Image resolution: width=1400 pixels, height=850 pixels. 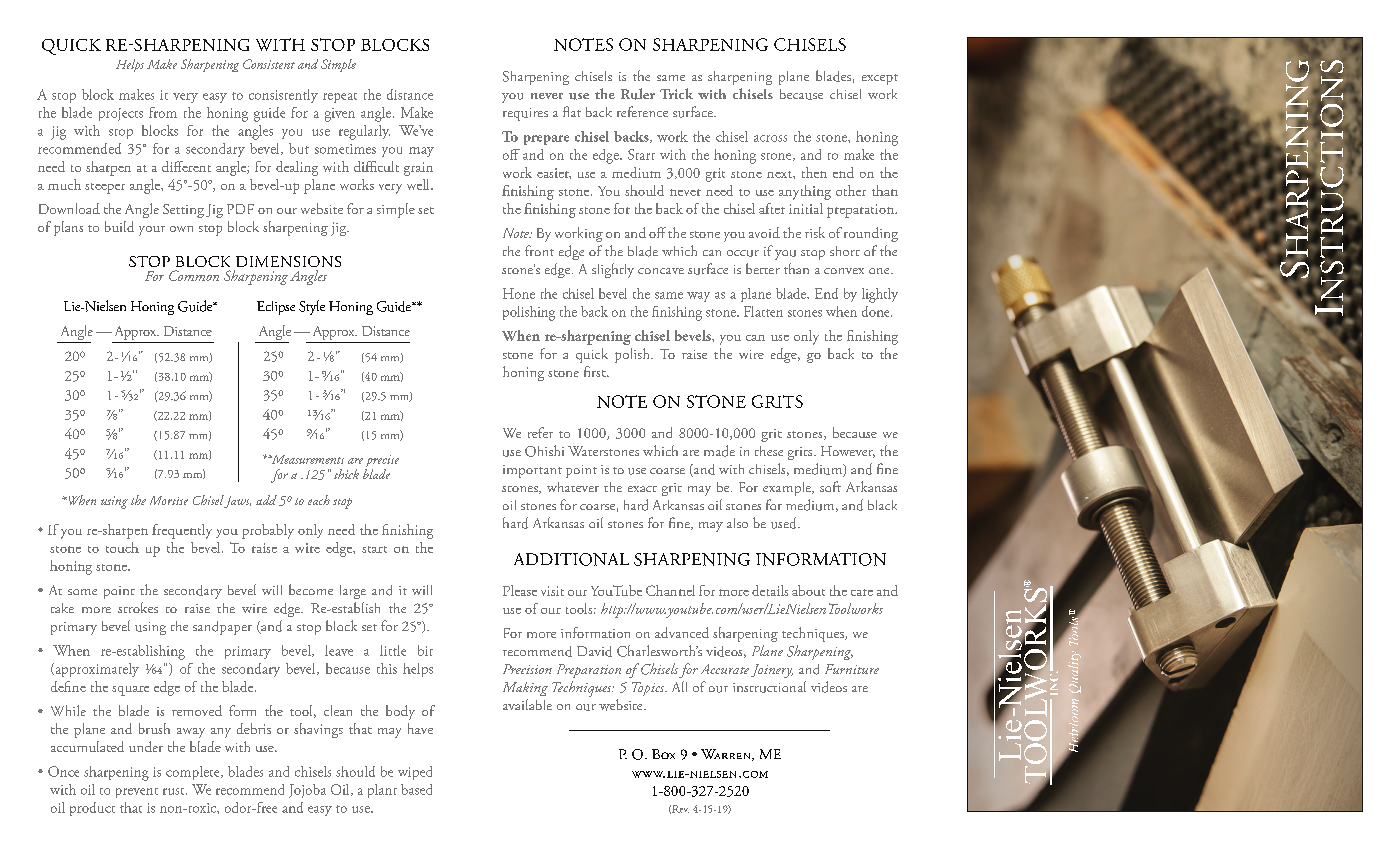 What do you see at coordinates (312, 307) in the screenshot?
I see `Style` at bounding box center [312, 307].
